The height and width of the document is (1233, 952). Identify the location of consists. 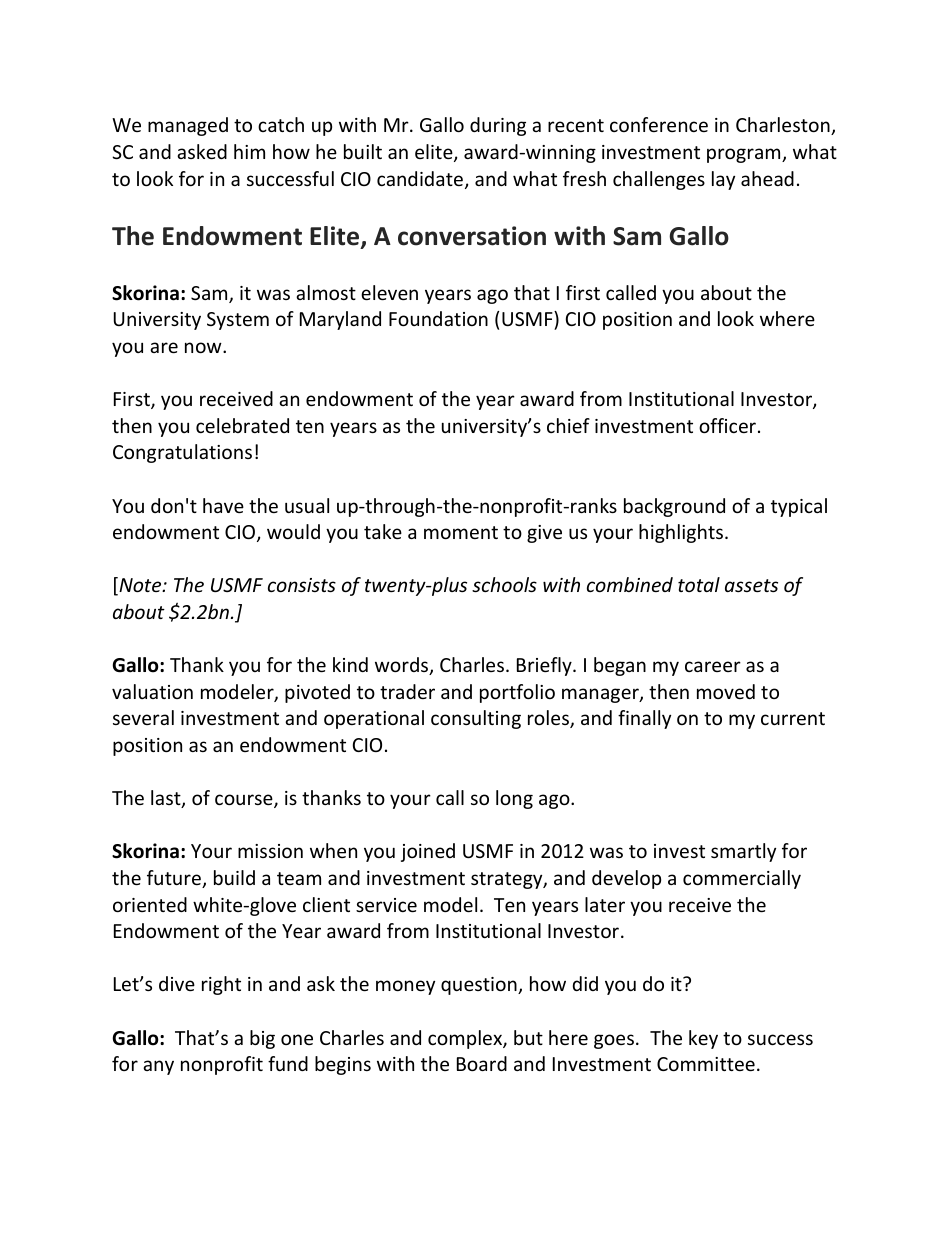
(302, 585).
